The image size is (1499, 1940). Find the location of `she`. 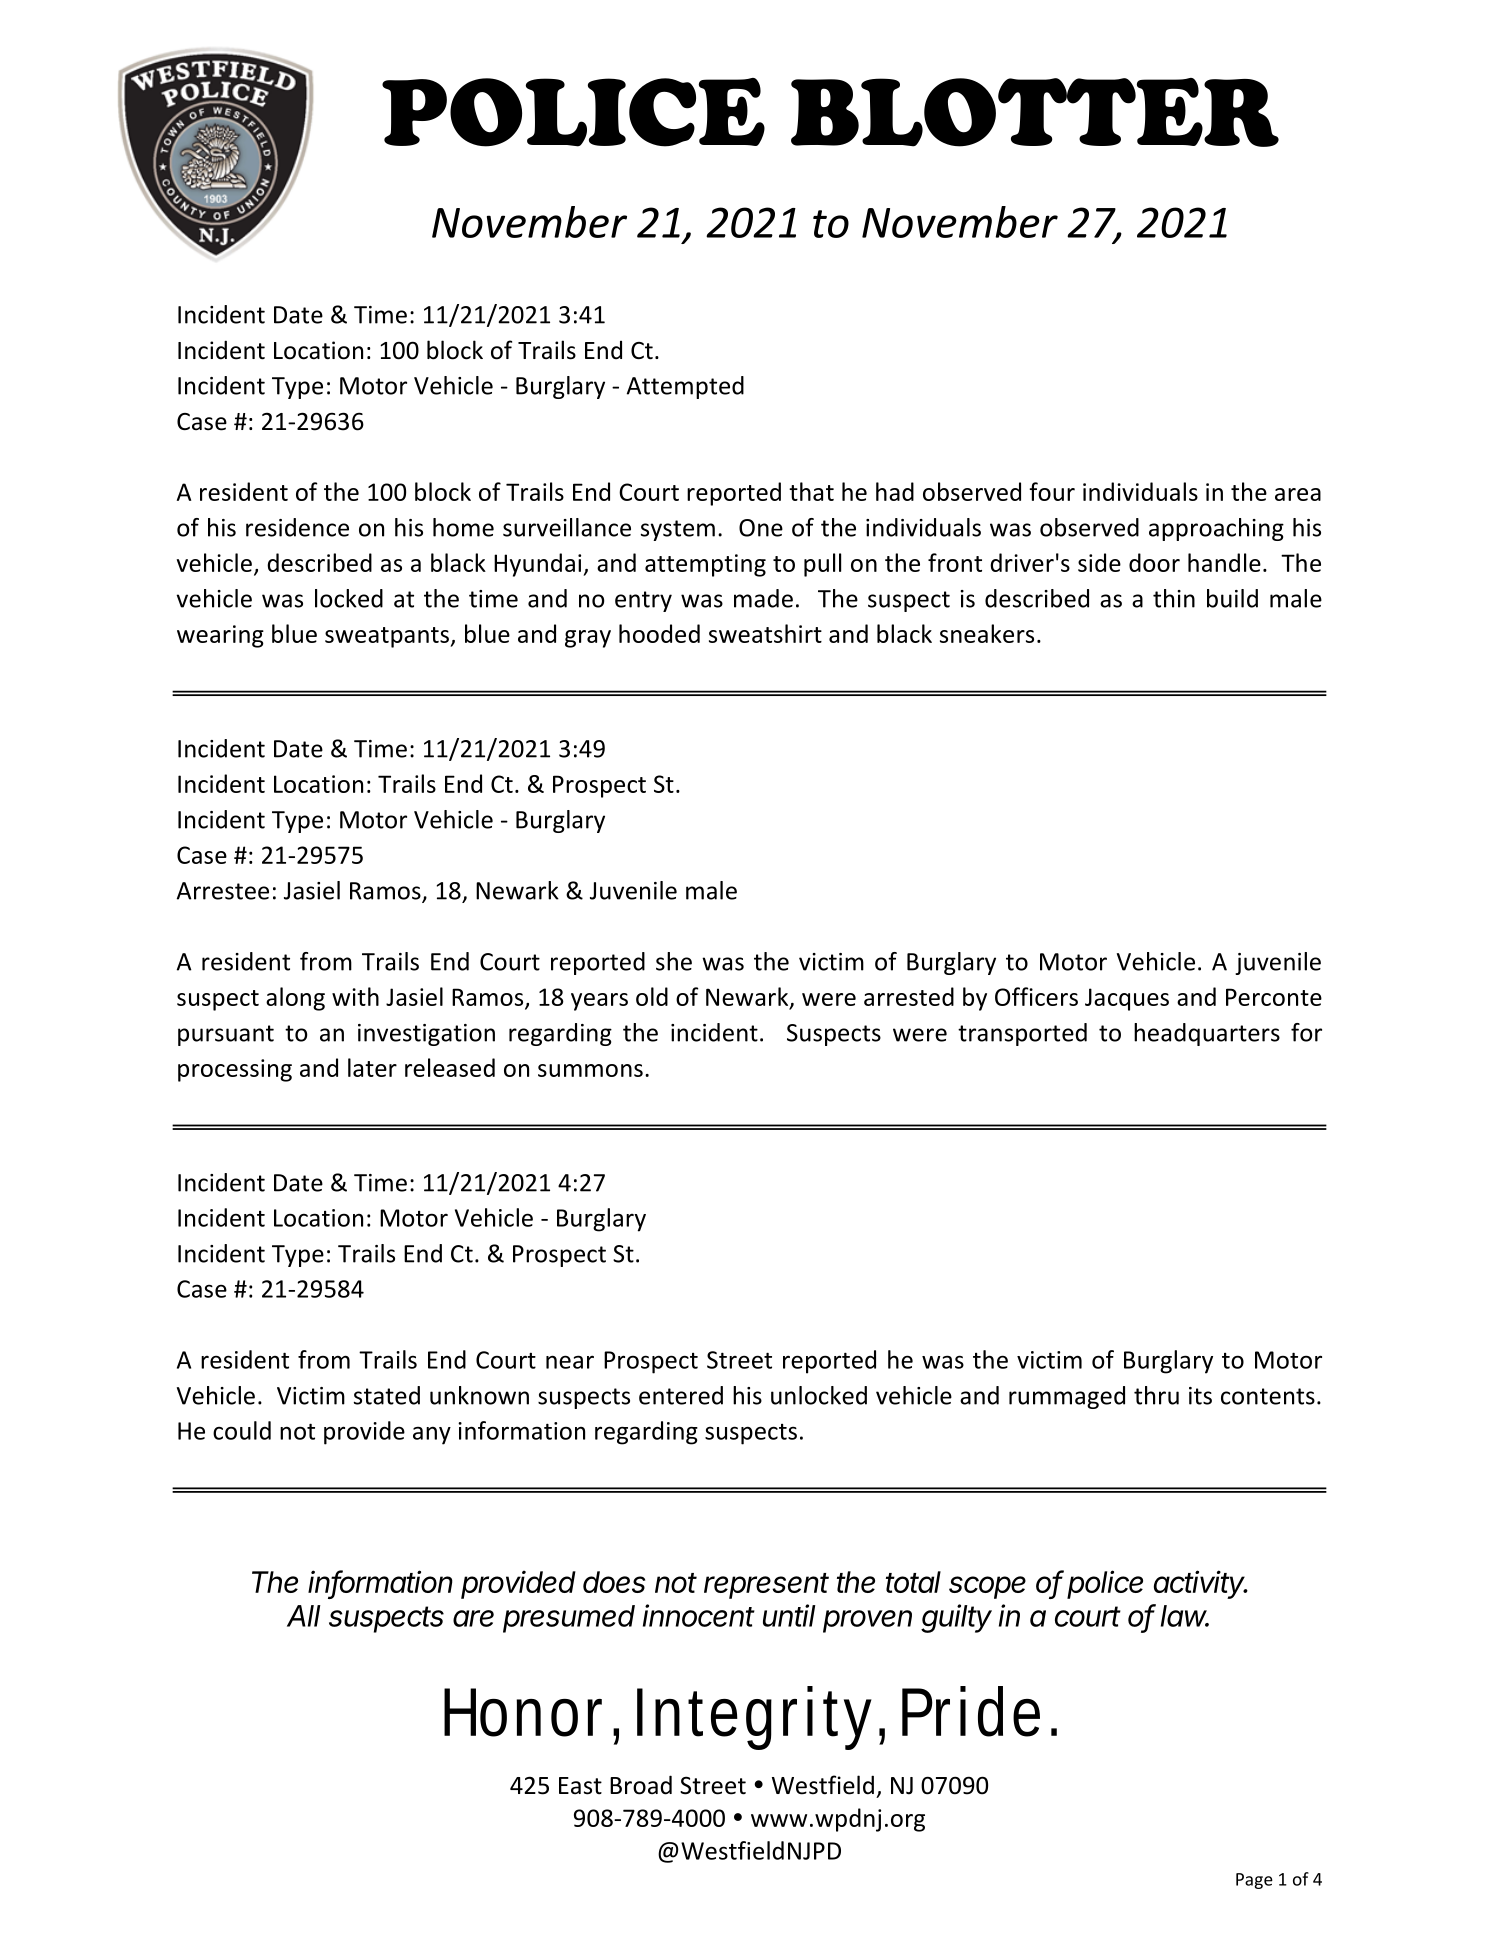

she is located at coordinates (674, 961).
